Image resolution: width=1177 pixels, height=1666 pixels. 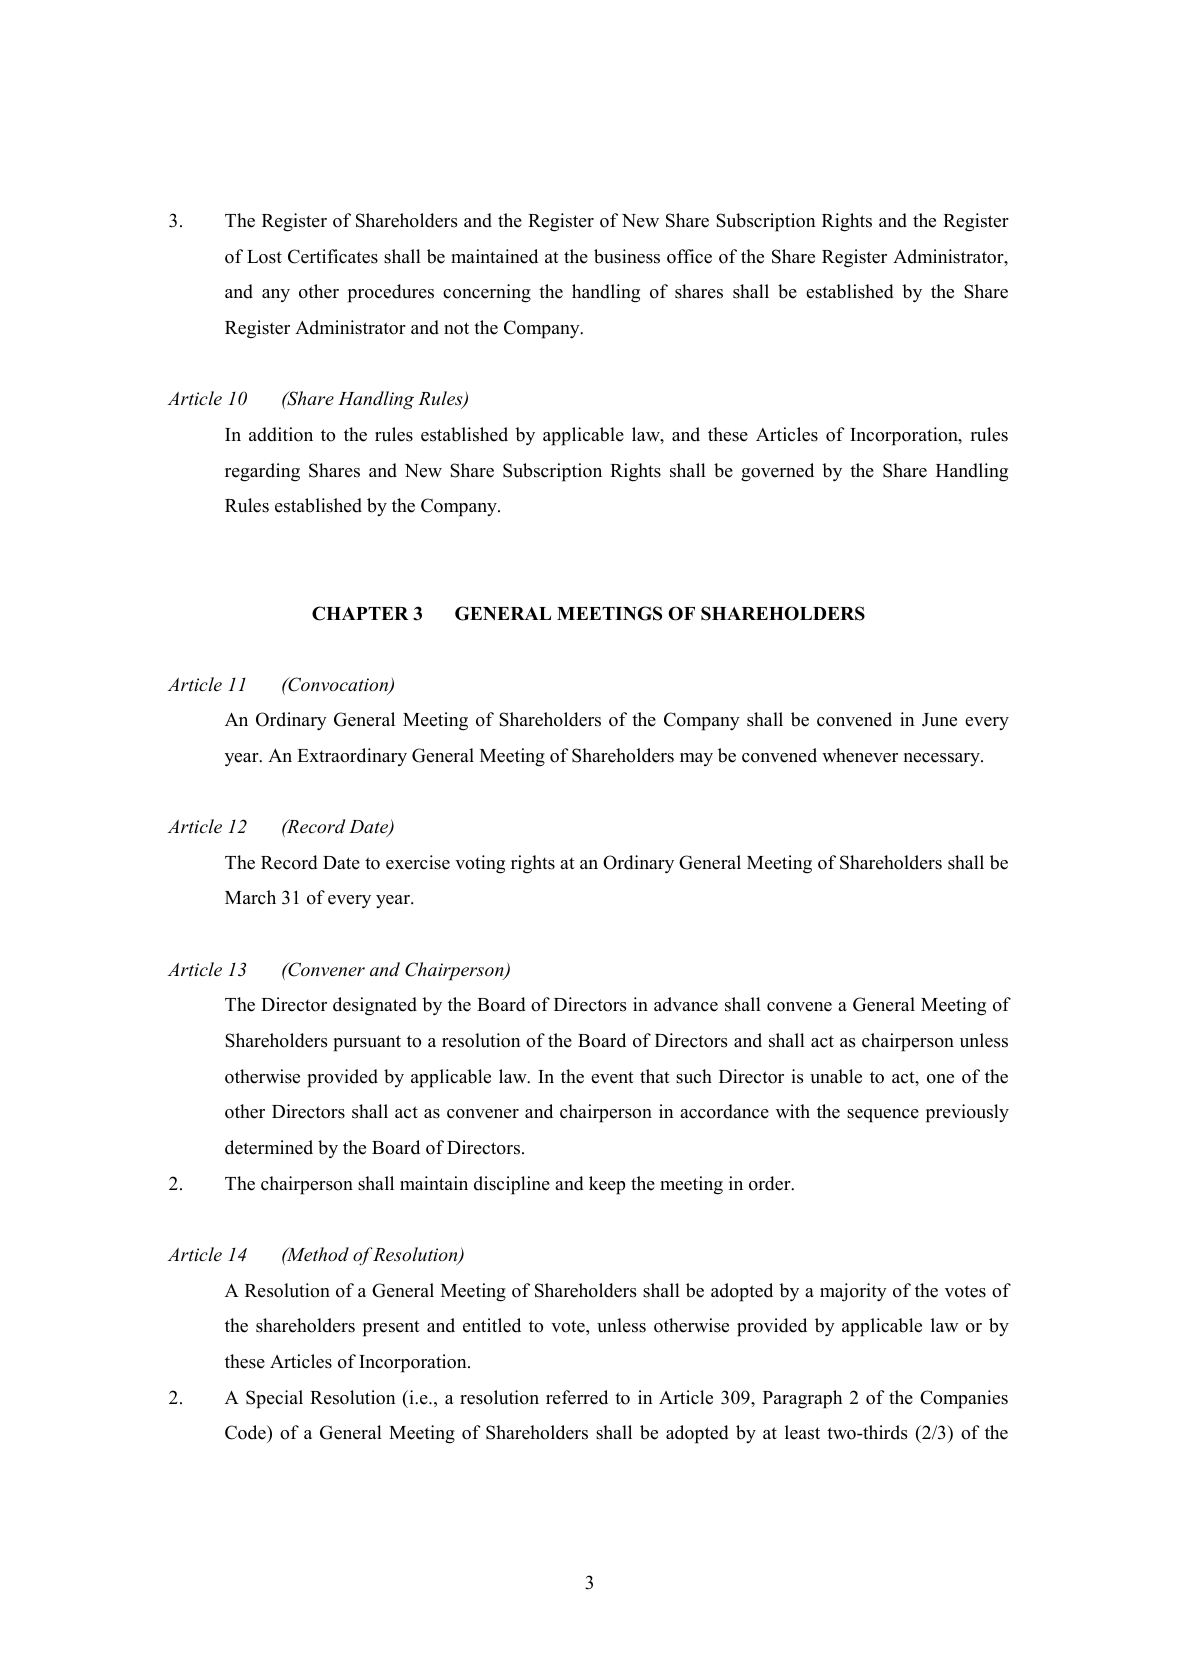 What do you see at coordinates (262, 472) in the screenshot?
I see `regarding` at bounding box center [262, 472].
